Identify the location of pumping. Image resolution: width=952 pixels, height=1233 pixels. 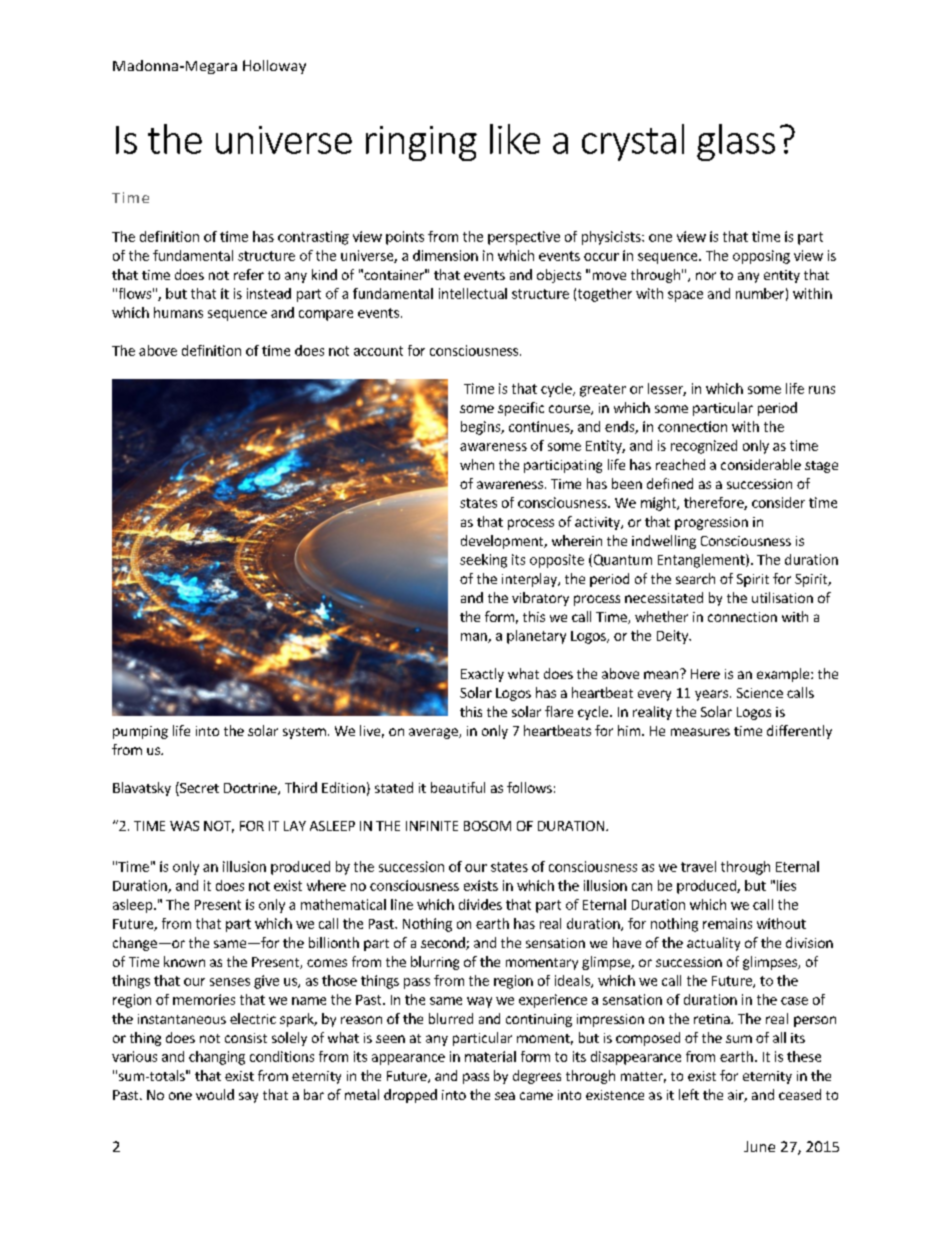
(140, 732).
